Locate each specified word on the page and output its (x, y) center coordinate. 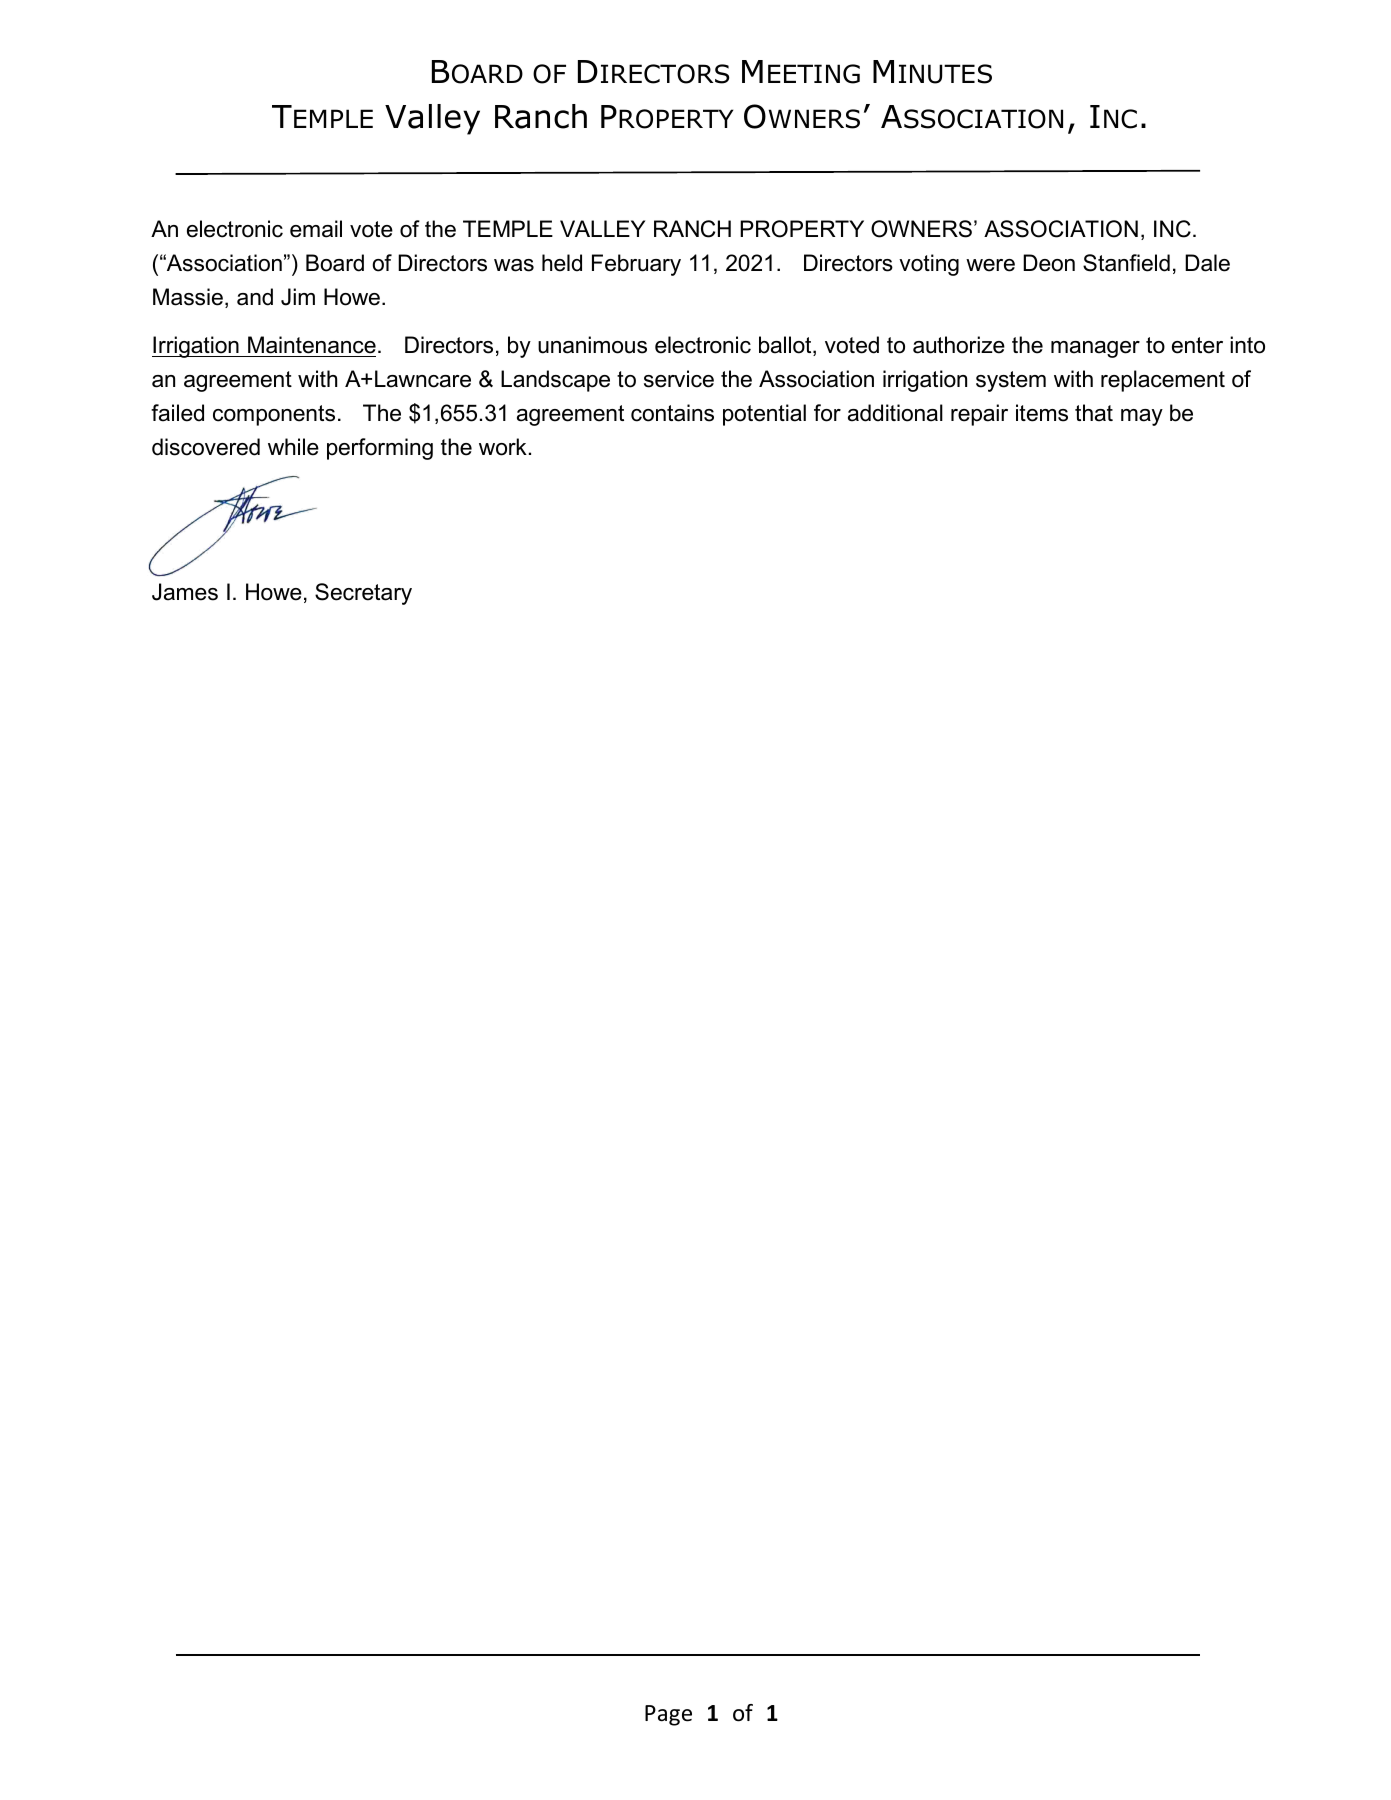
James (185, 592)
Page (668, 1715)
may (1142, 417)
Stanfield (1126, 263)
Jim (298, 297)
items (1042, 413)
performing (380, 449)
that (1094, 413)
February (636, 265)
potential (764, 415)
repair (979, 415)
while (293, 447)
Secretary (363, 594)
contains (672, 413)
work (503, 447)
